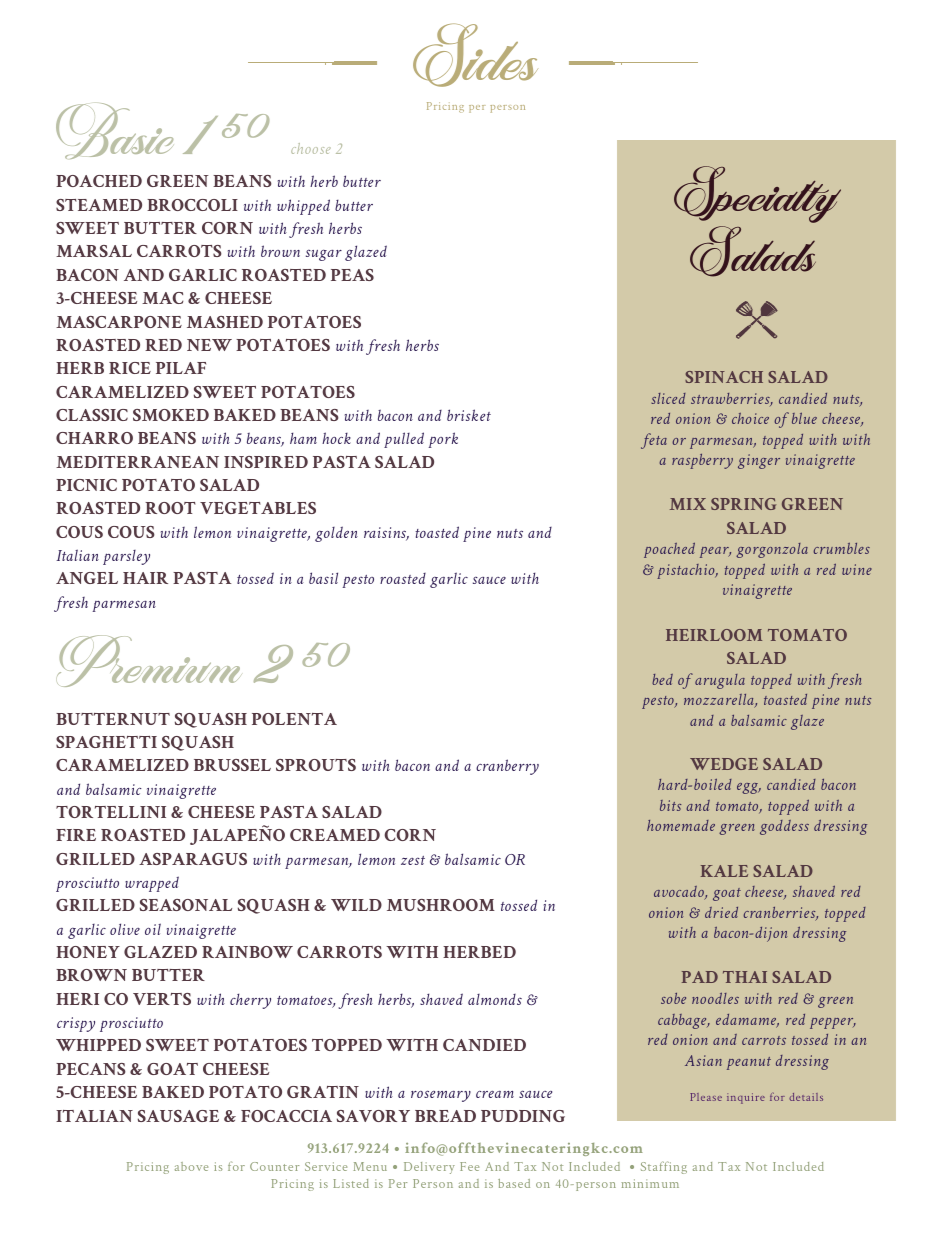  Describe the element at coordinates (148, 661) in the image. I see `Premium` at that location.
